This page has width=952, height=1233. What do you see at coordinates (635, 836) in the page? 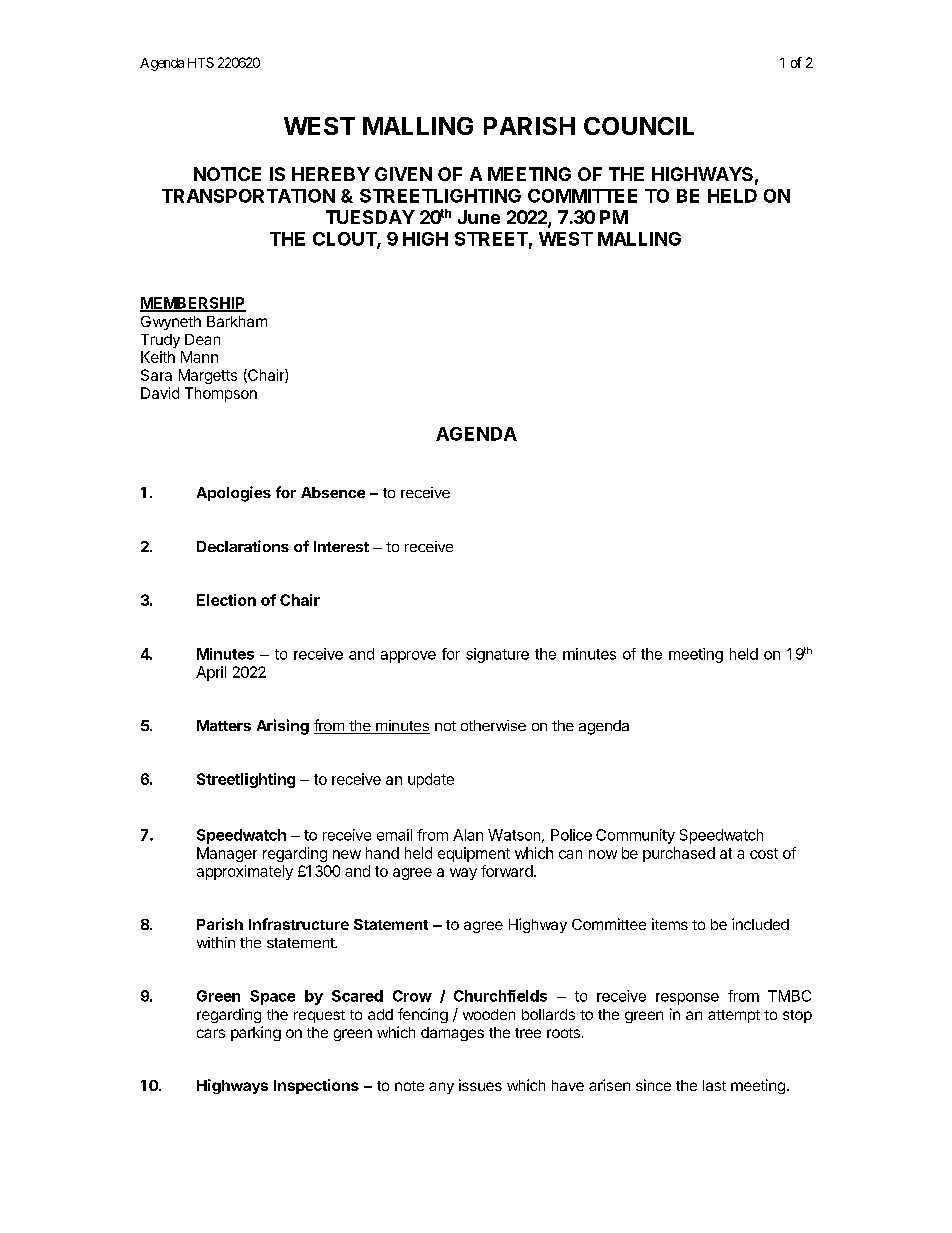
I see `Community` at bounding box center [635, 836].
